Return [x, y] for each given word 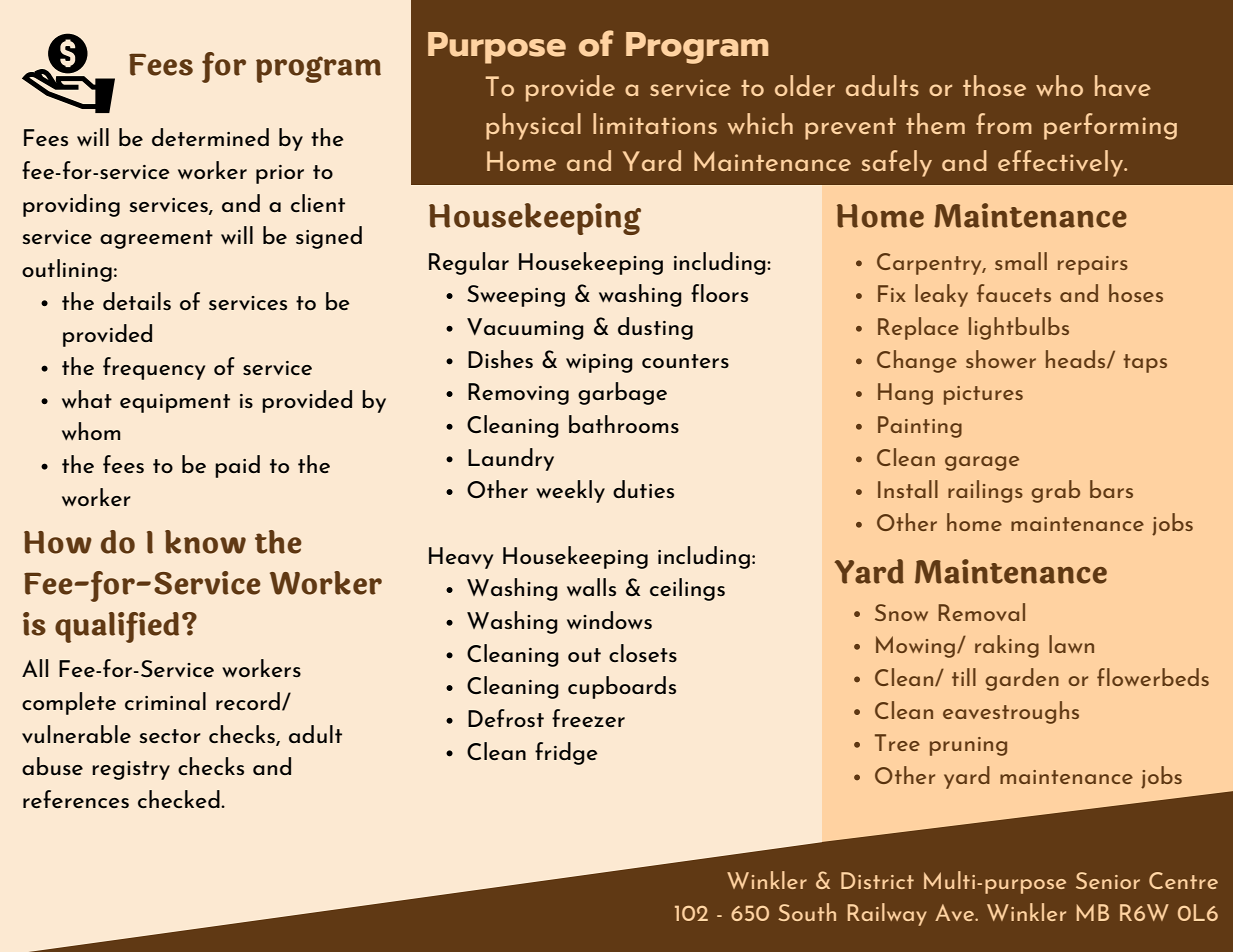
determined [210, 137]
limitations [655, 123]
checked [180, 799]
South [807, 912]
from [1004, 123]
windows [609, 620]
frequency [154, 368]
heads [1077, 359]
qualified [117, 627]
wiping [599, 363]
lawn [1071, 644]
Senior [1108, 880]
